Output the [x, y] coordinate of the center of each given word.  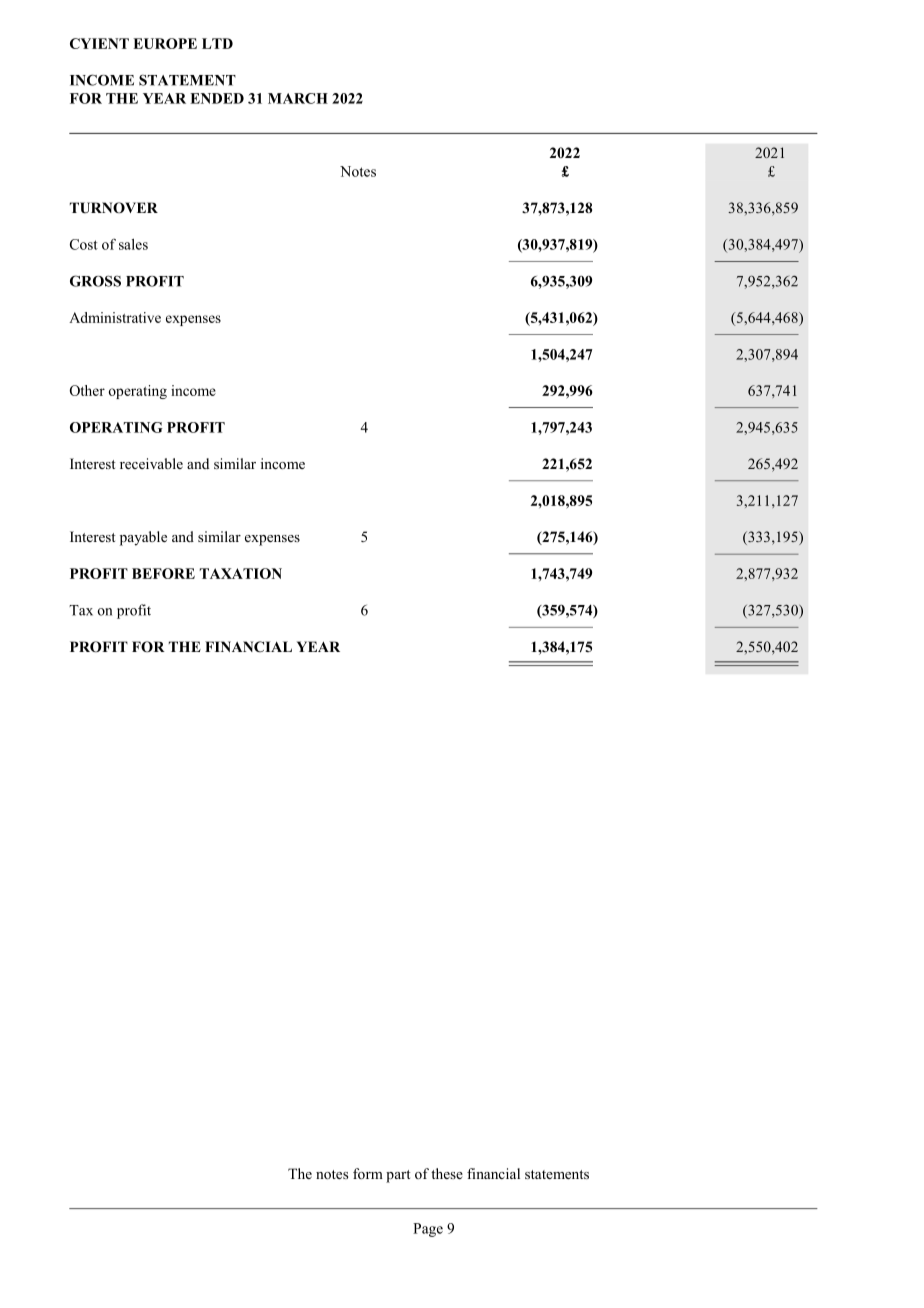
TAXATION [241, 573]
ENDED [217, 98]
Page [428, 1230]
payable [143, 538]
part [398, 1176]
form [368, 1173]
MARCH [298, 98]
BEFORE [163, 573]
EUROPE [165, 43]
